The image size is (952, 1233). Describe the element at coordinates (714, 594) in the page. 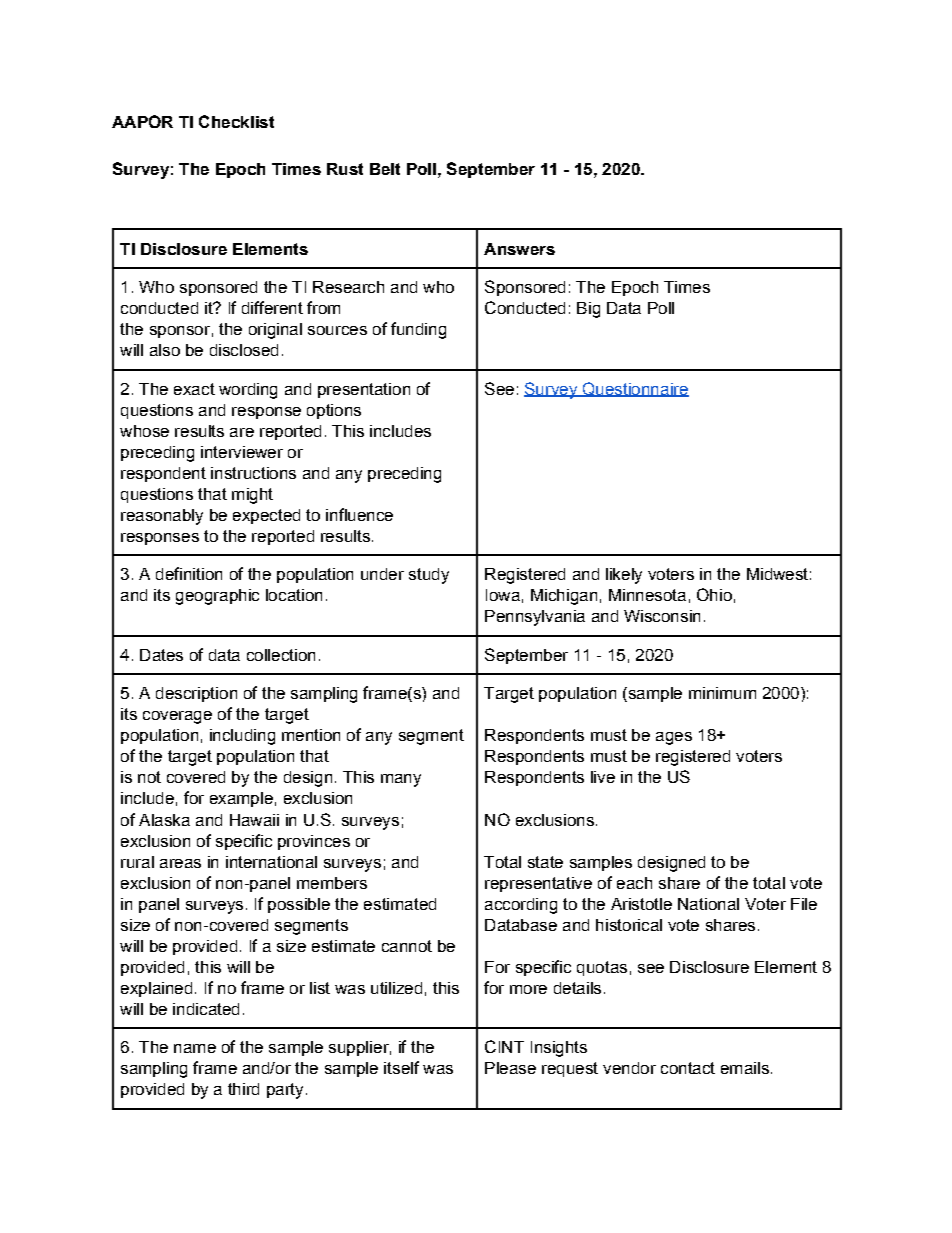

I see `Ohio` at that location.
